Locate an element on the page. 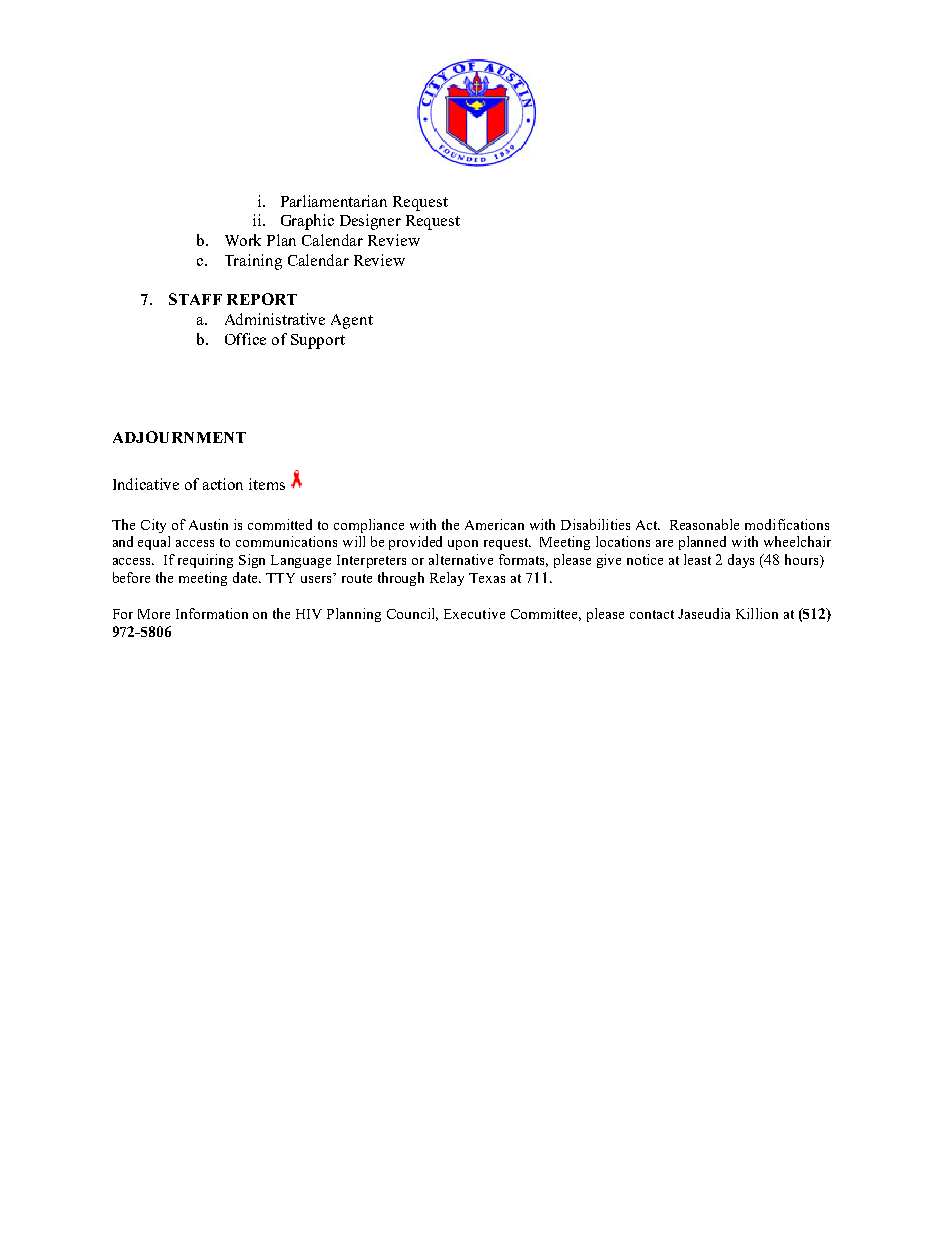 This document has height=1233, width=952. Work is located at coordinates (243, 240).
